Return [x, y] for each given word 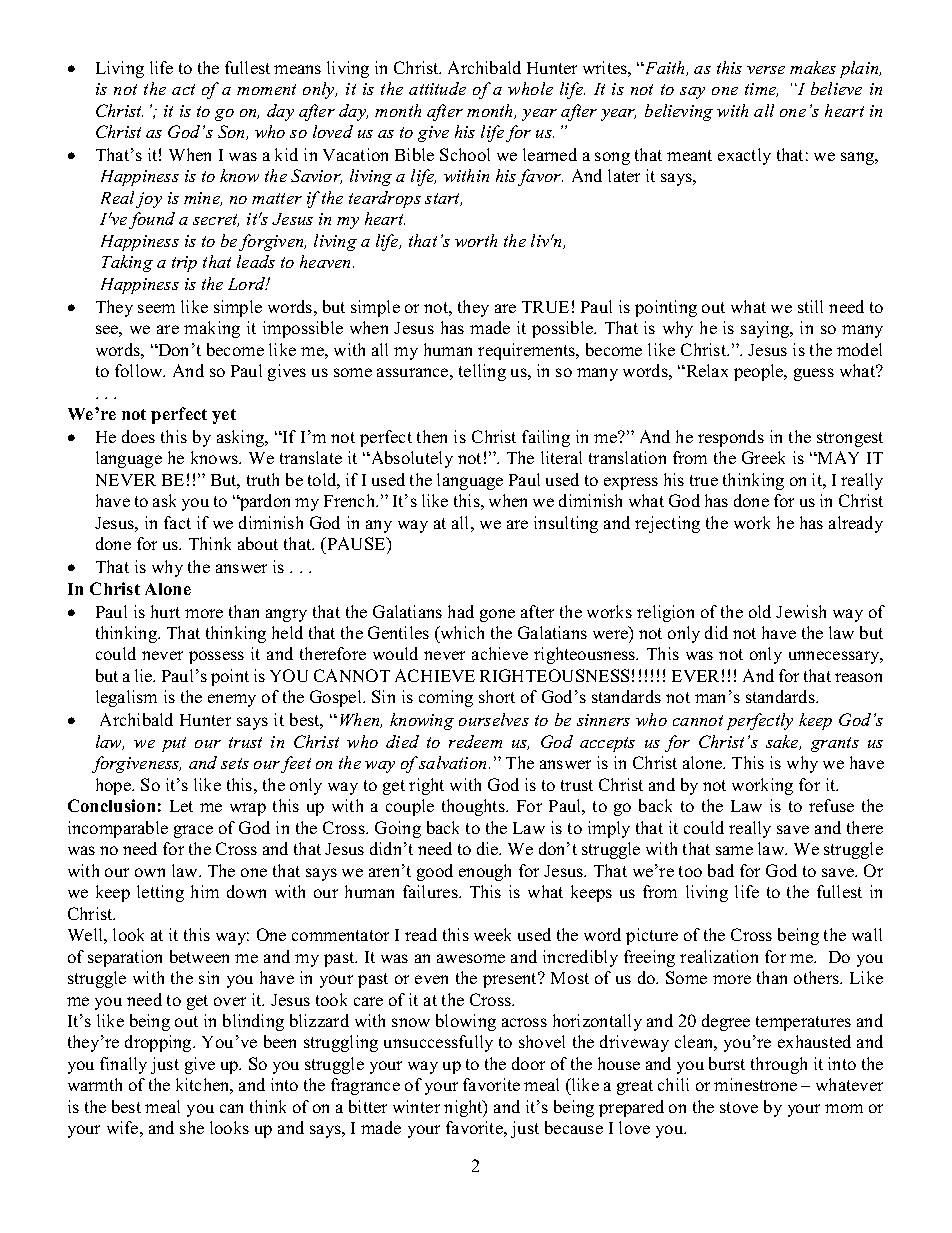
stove [739, 1107]
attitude [437, 88]
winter [416, 1106]
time [761, 90]
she [192, 1127]
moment [266, 89]
